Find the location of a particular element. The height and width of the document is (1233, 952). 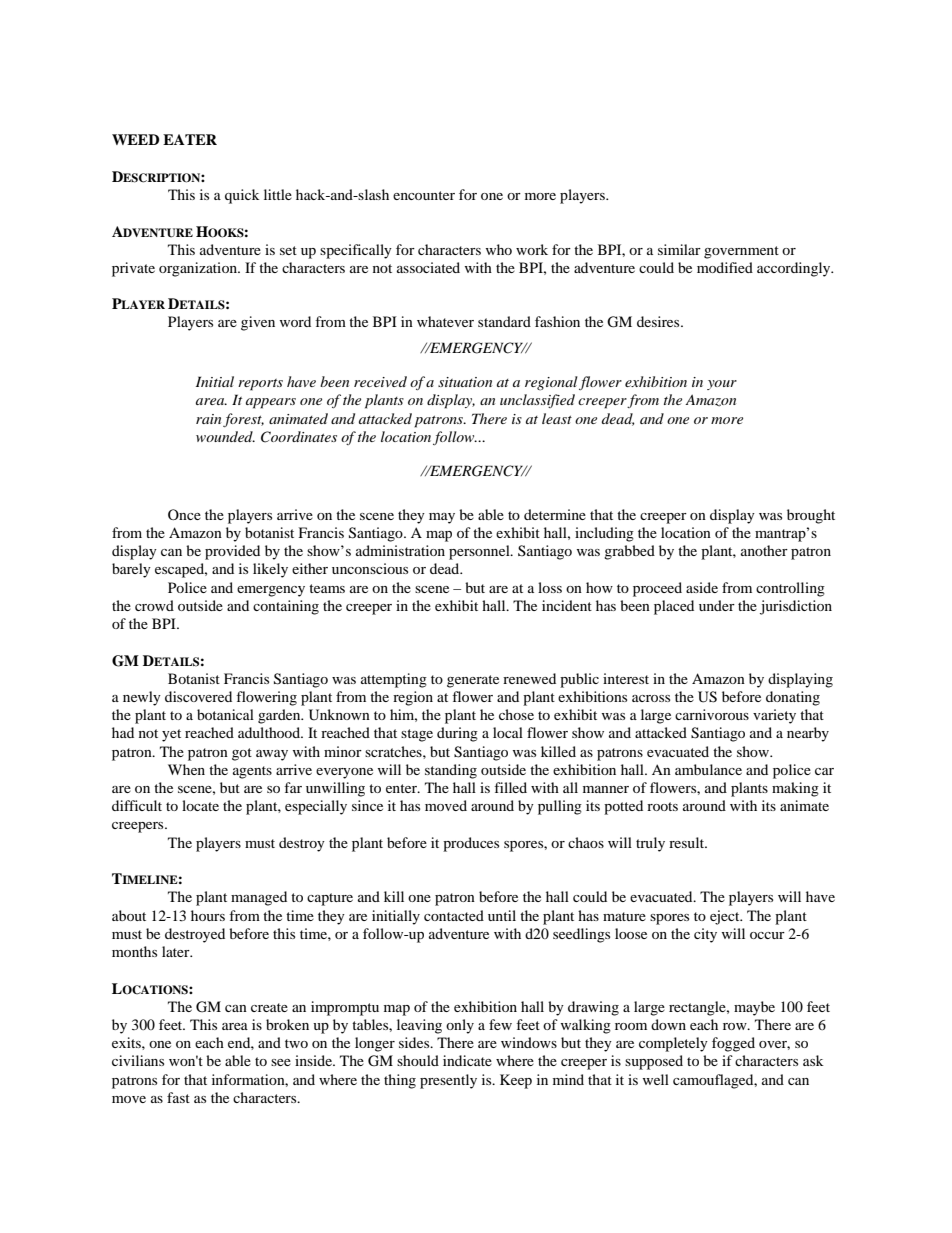

indicate is located at coordinates (467, 1060).
